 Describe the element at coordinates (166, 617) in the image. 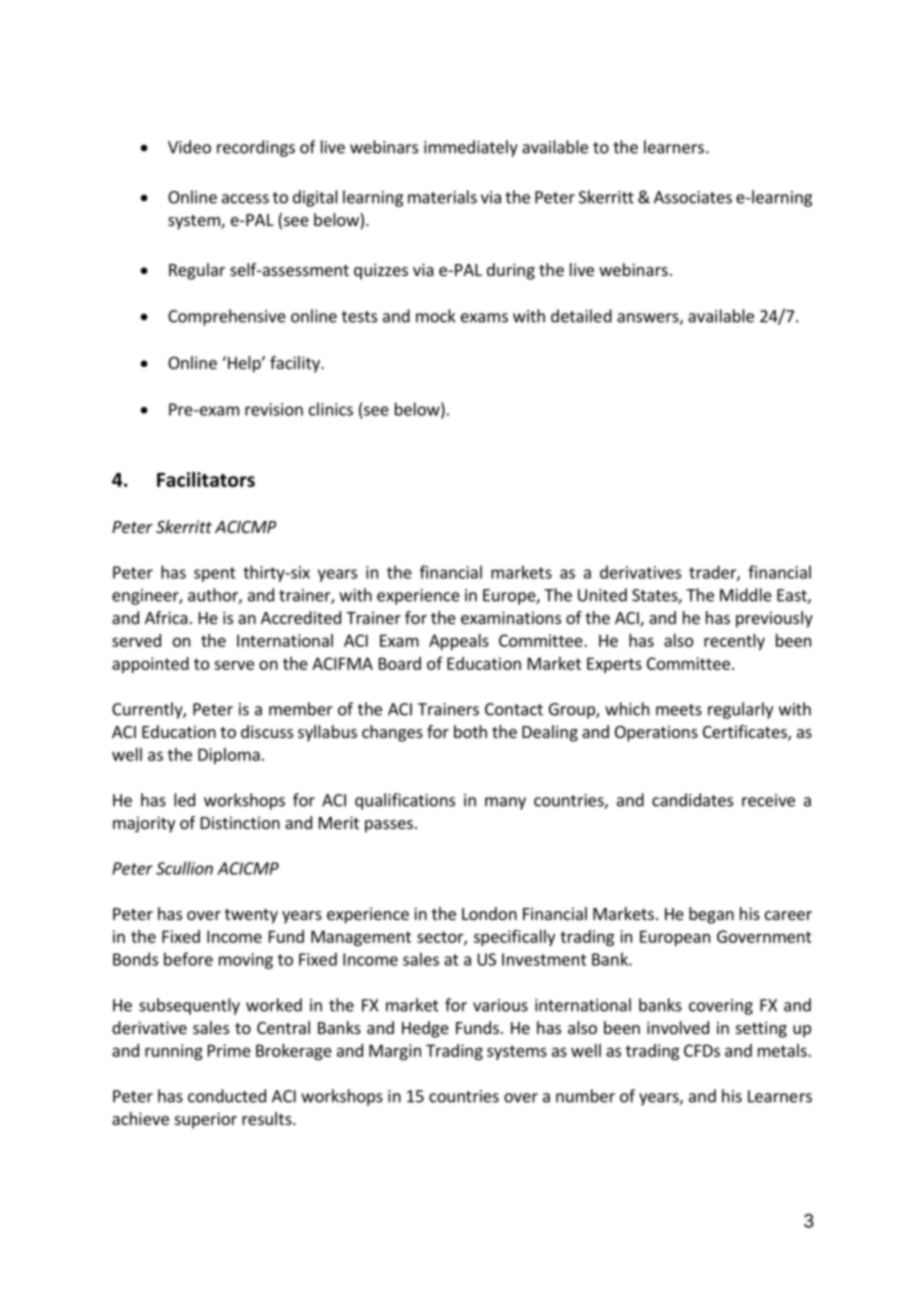

I see `Africa` at that location.
